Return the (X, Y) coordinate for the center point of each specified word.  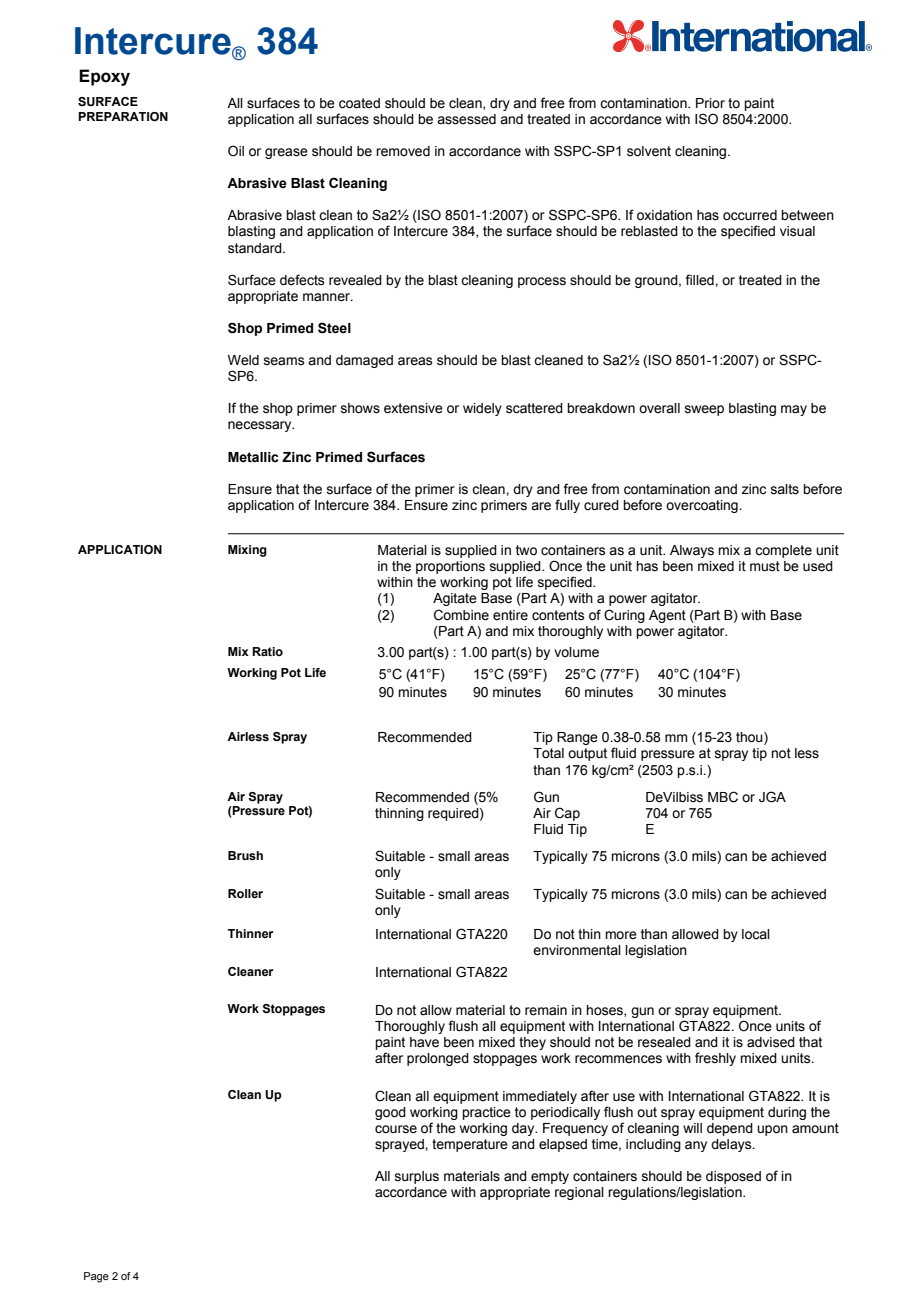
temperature (470, 1145)
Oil (236, 150)
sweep (704, 410)
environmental (577, 950)
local (756, 934)
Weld (243, 360)
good (390, 1113)
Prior (710, 103)
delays (732, 1145)
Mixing (247, 551)
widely (482, 409)
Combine (461, 615)
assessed (466, 119)
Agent (667, 616)
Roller (245, 893)
